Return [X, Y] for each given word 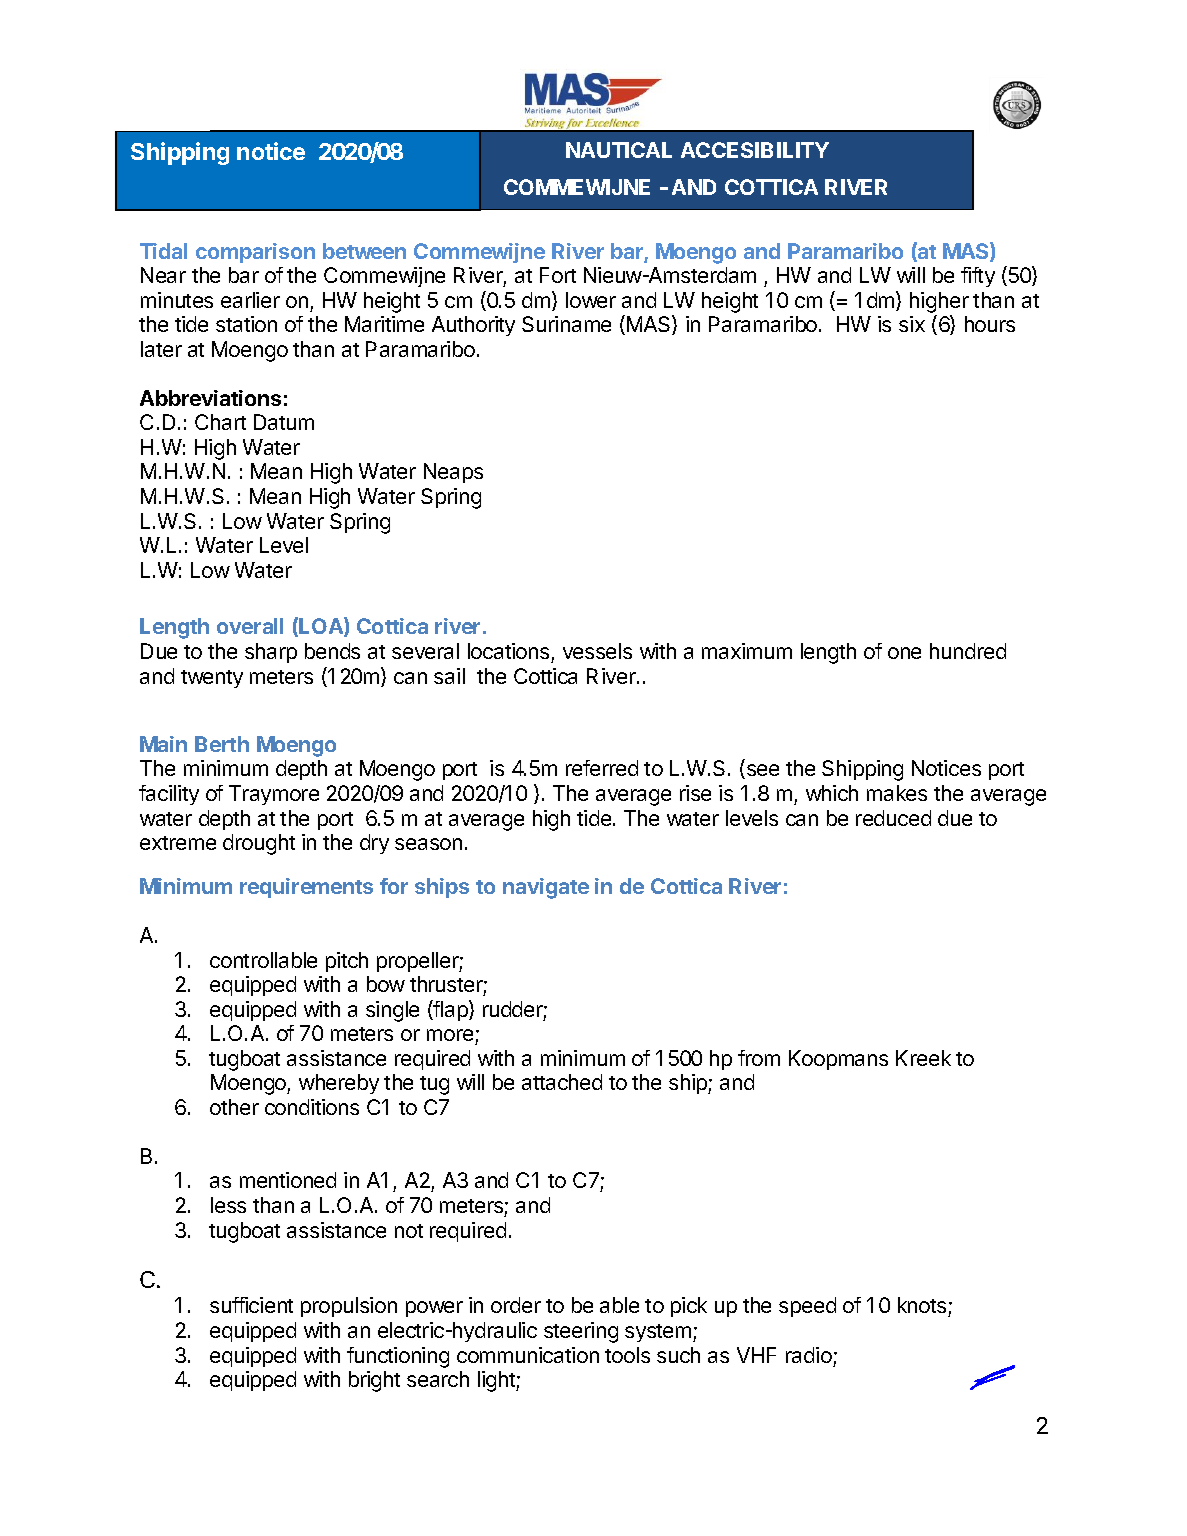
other [234, 1107]
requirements [306, 888]
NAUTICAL [619, 150]
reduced [893, 818]
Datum [284, 422]
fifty [978, 277]
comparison [255, 253]
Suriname [566, 324]
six [912, 324]
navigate [546, 888]
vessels [597, 651]
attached [562, 1082]
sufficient [251, 1305]
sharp [271, 653]
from [759, 1058]
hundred [968, 651]
